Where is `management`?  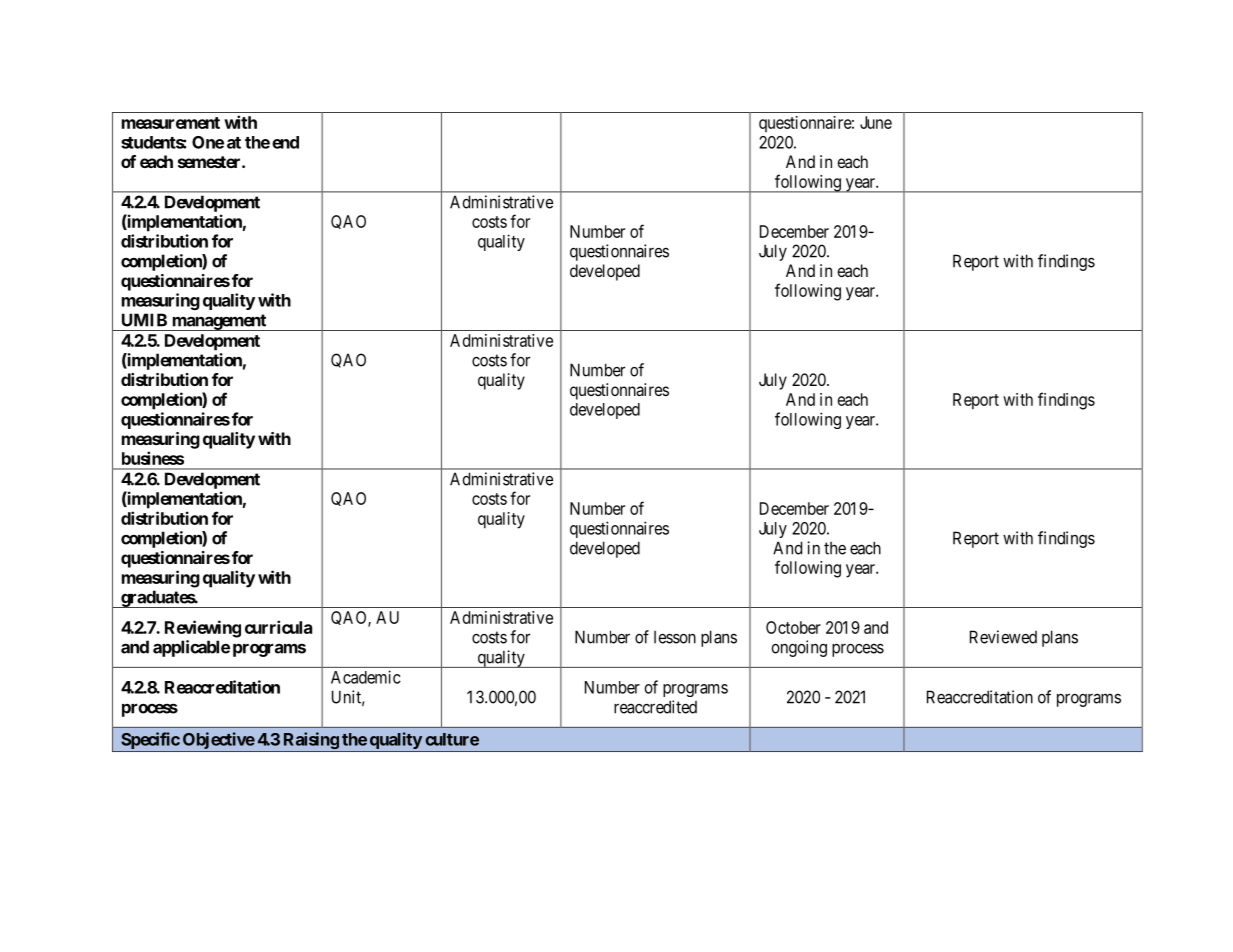 management is located at coordinates (219, 322).
